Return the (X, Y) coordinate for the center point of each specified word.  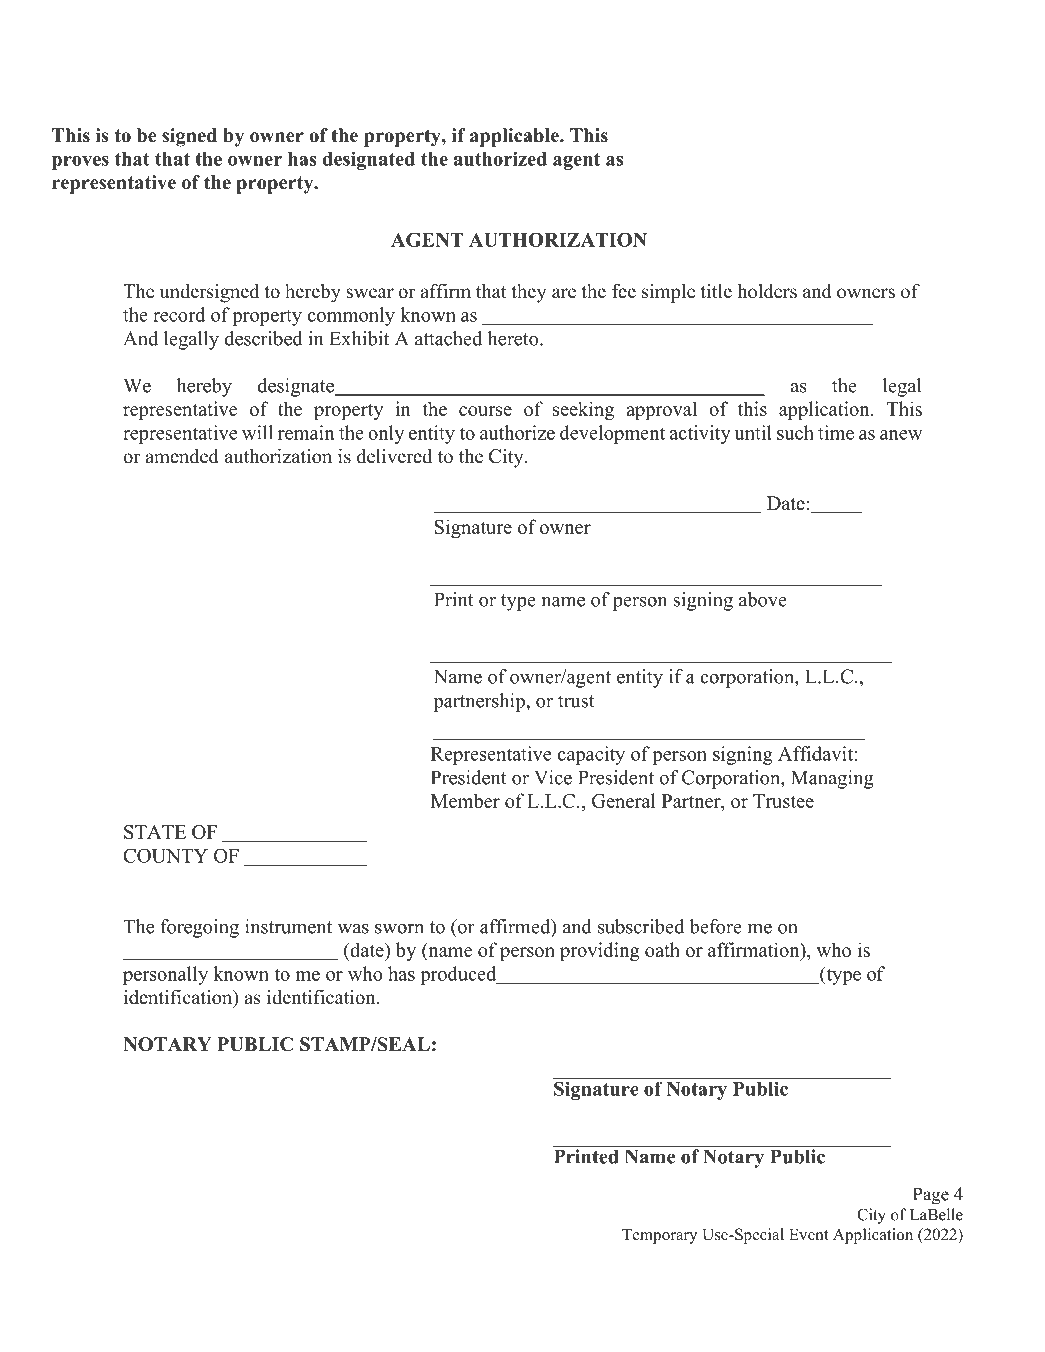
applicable (515, 137)
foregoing (199, 928)
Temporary (659, 1236)
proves (80, 163)
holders (767, 291)
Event (809, 1234)
